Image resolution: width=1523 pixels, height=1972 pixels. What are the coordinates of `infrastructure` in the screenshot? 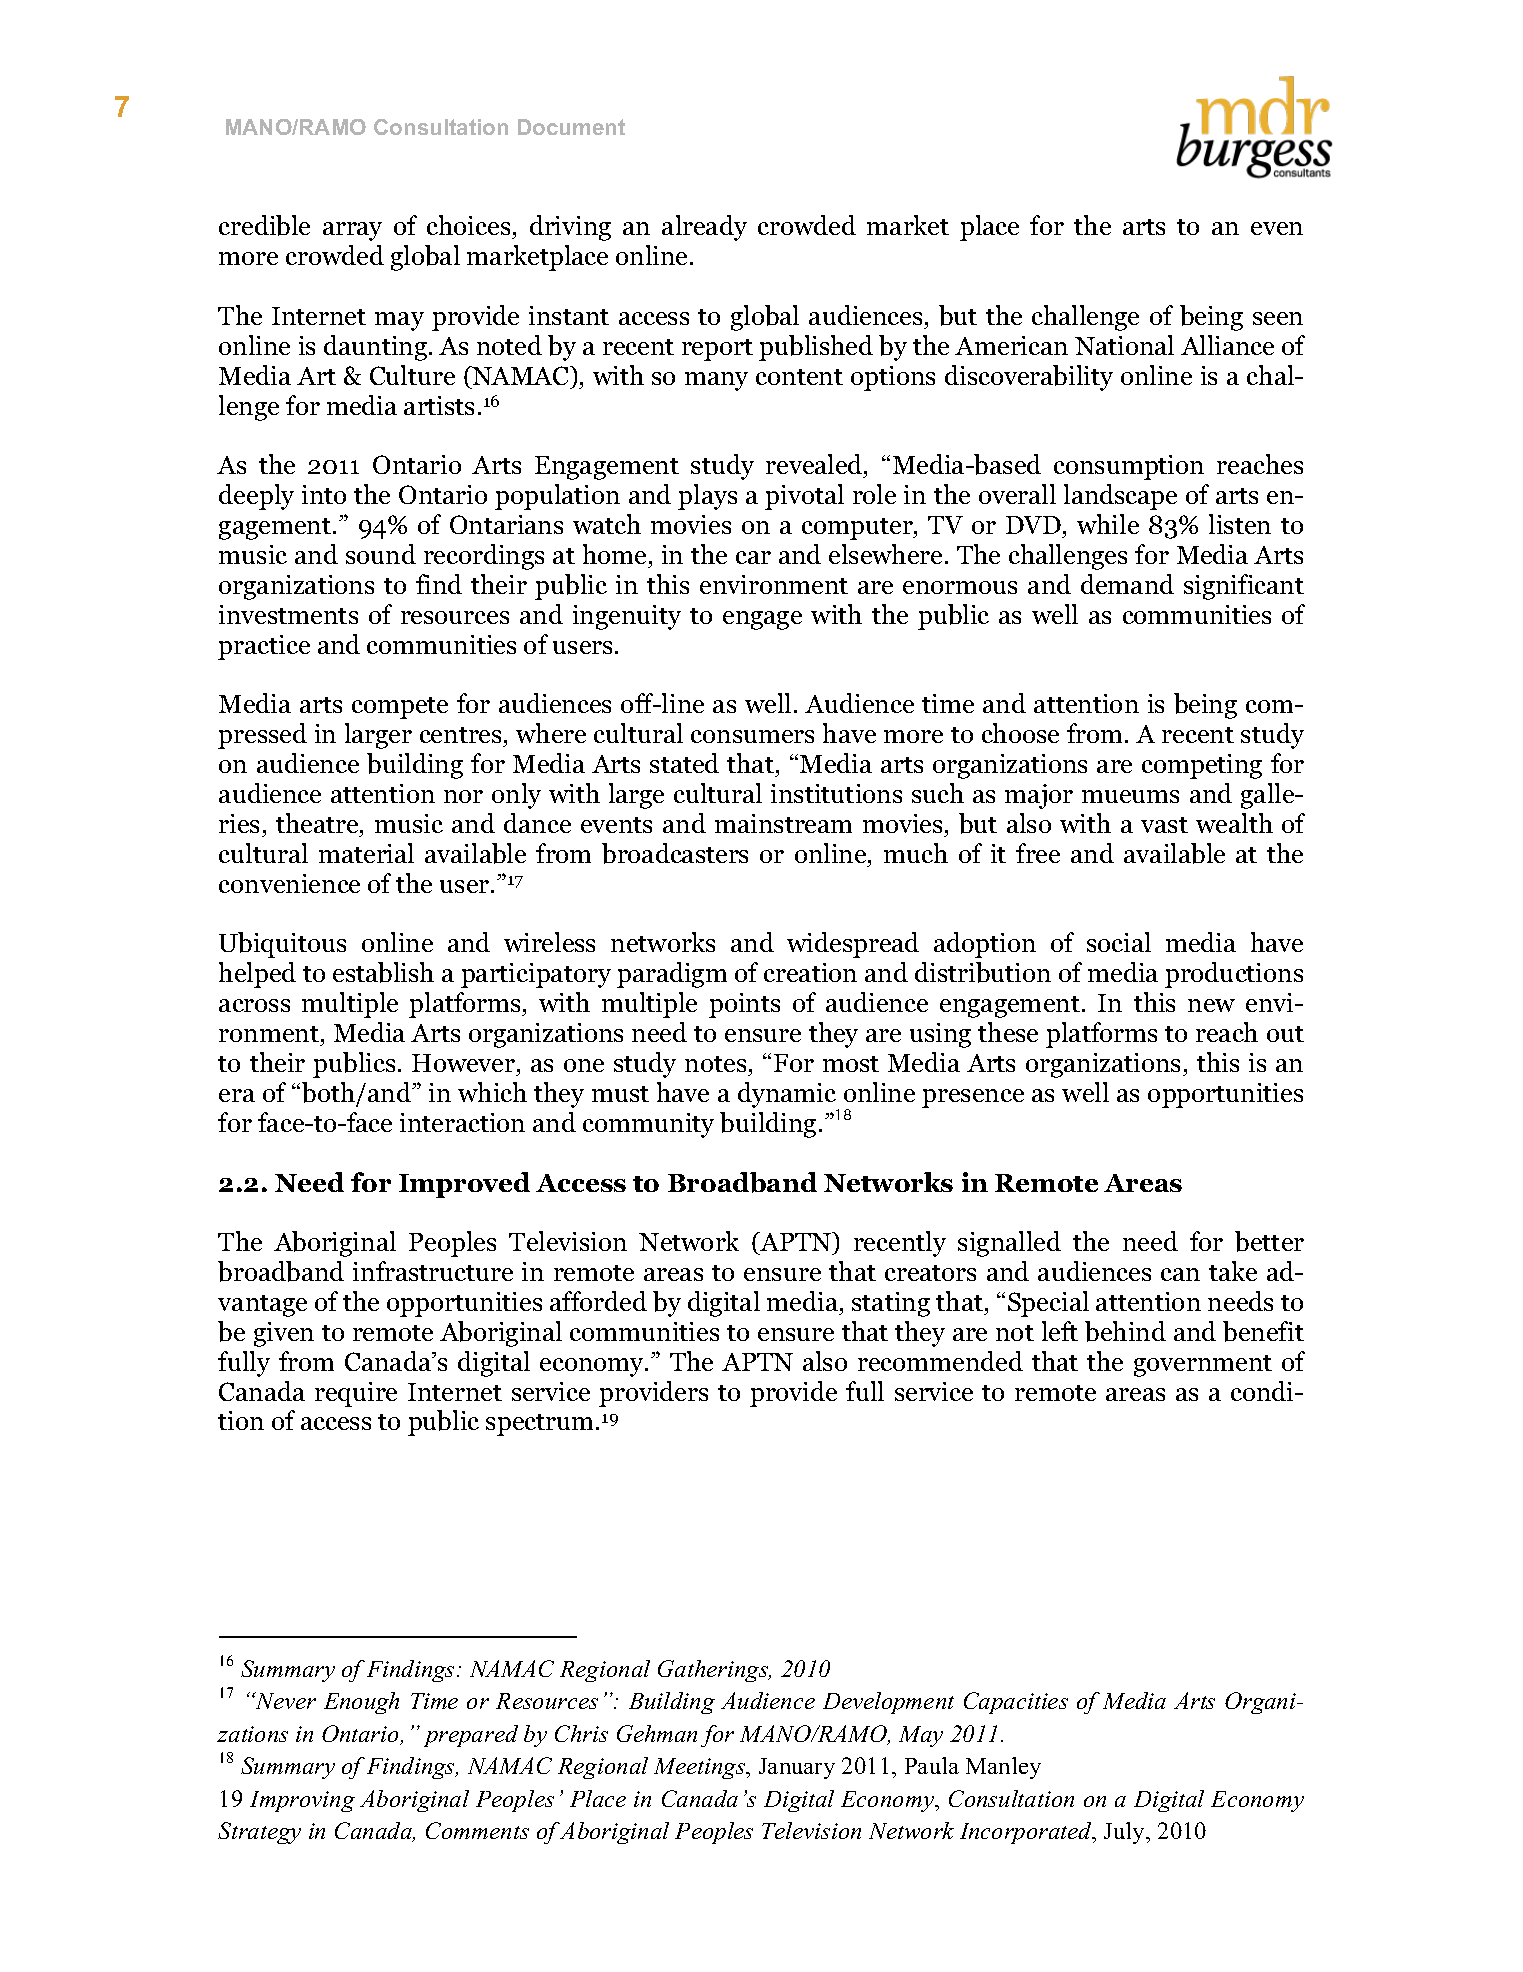 It's located at (433, 1271).
